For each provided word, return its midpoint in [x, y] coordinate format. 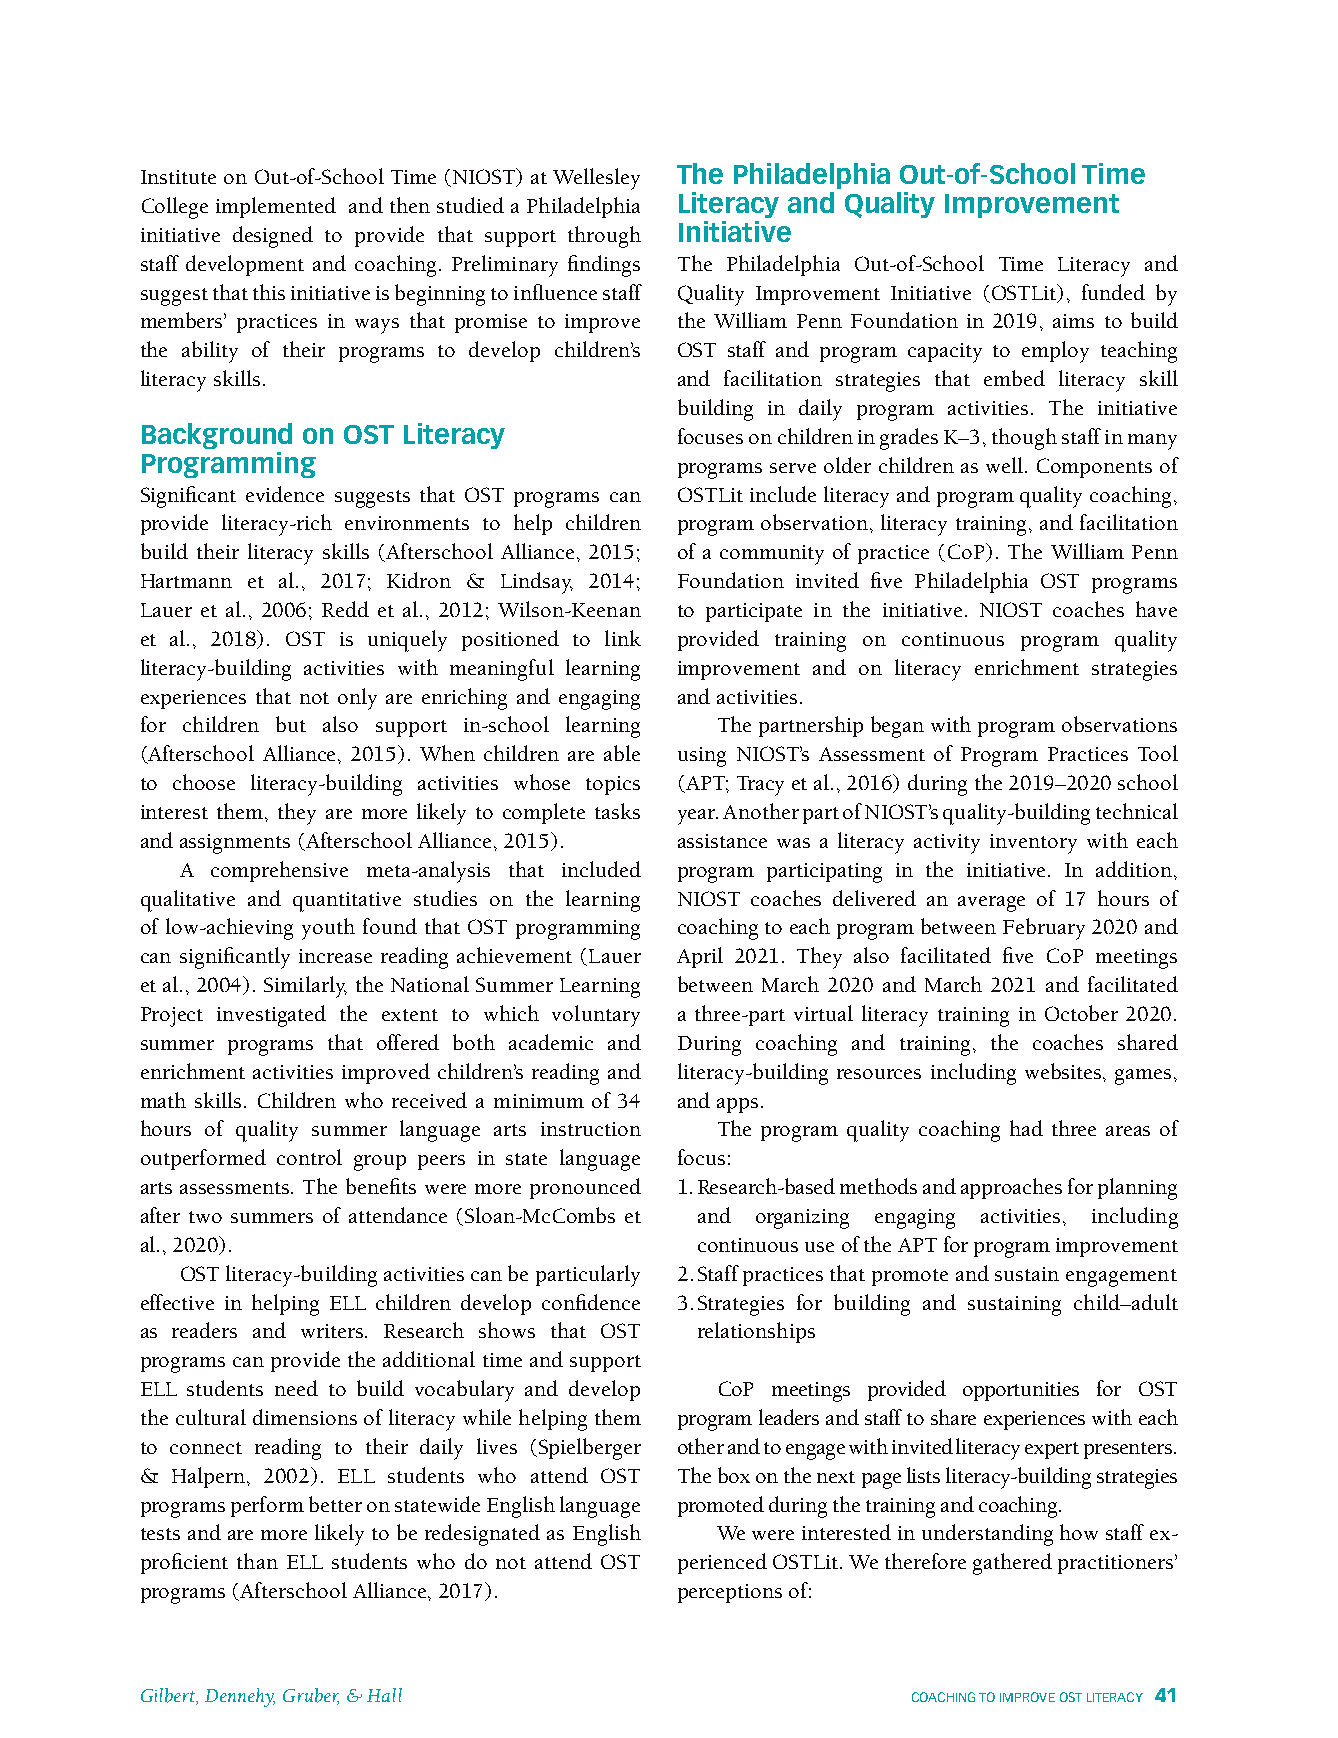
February [1044, 929]
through [604, 237]
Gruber [311, 1696]
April [700, 957]
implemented [276, 207]
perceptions [730, 1593]
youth [328, 929]
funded [1113, 292]
